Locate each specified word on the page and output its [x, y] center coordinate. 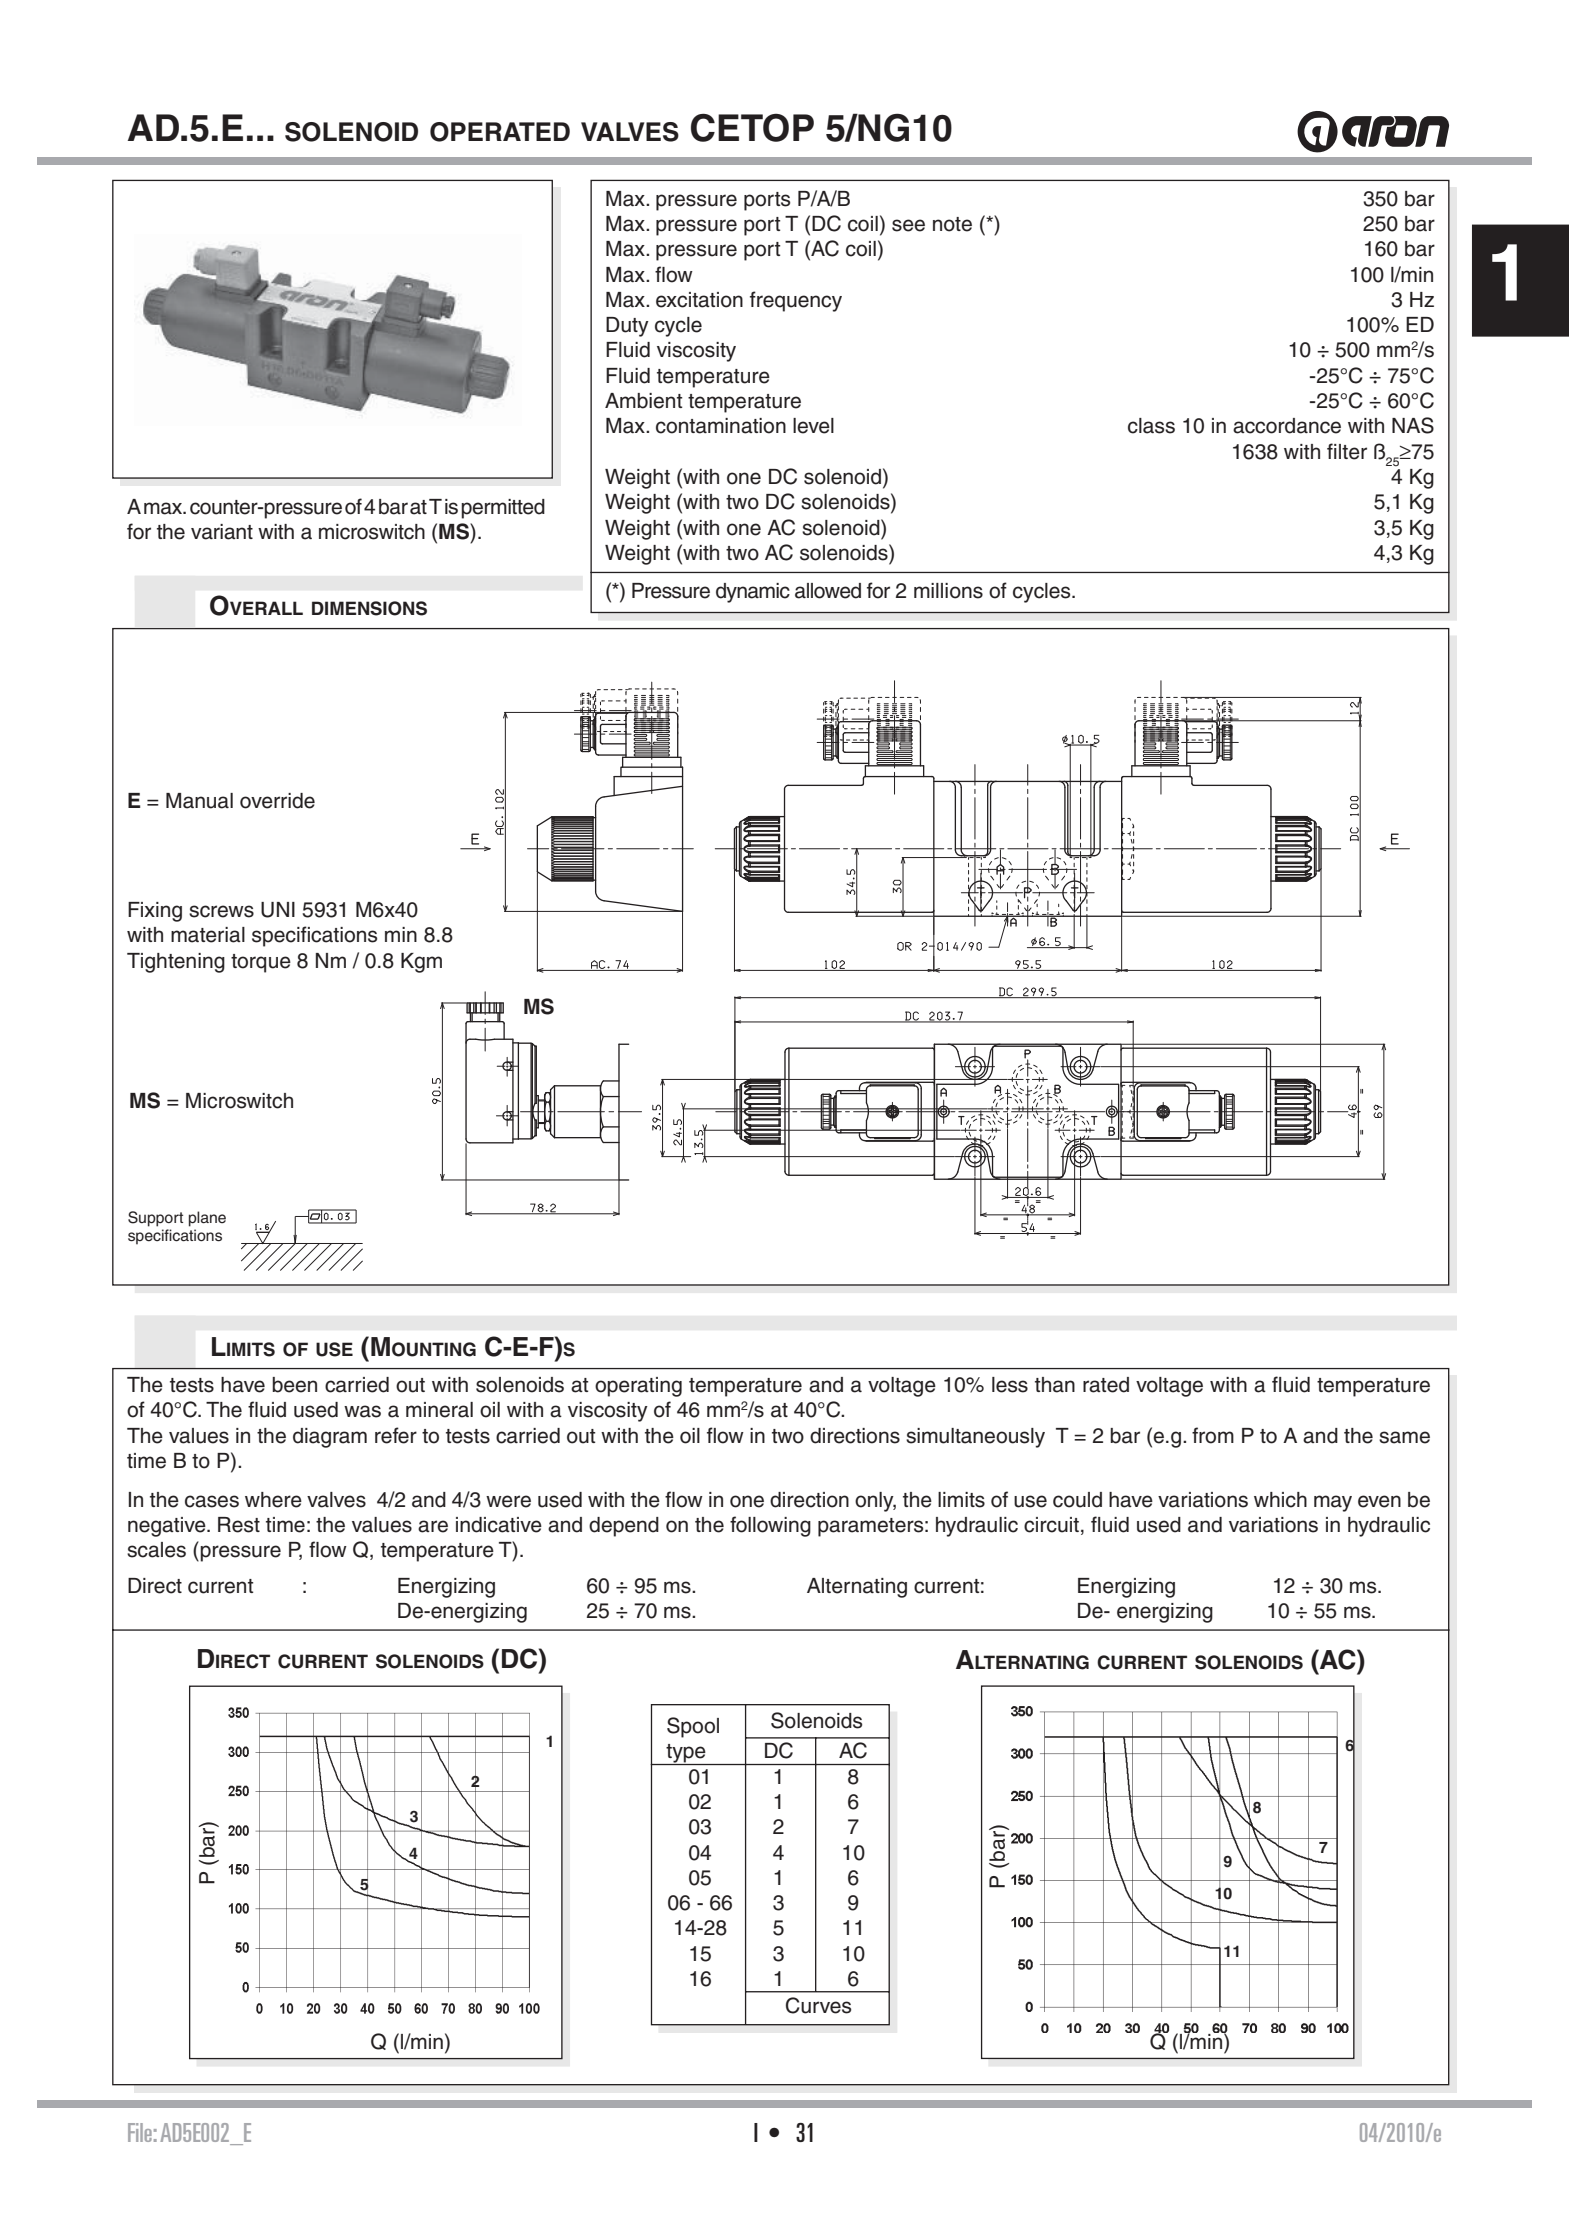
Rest [239, 1525]
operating [638, 1387]
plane [207, 1219]
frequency [796, 301]
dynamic [753, 593]
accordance [1287, 426]
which [1280, 1500]
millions [948, 591]
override [277, 801]
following [770, 1526]
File [140, 2132]
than [1055, 1385]
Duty [627, 327]
